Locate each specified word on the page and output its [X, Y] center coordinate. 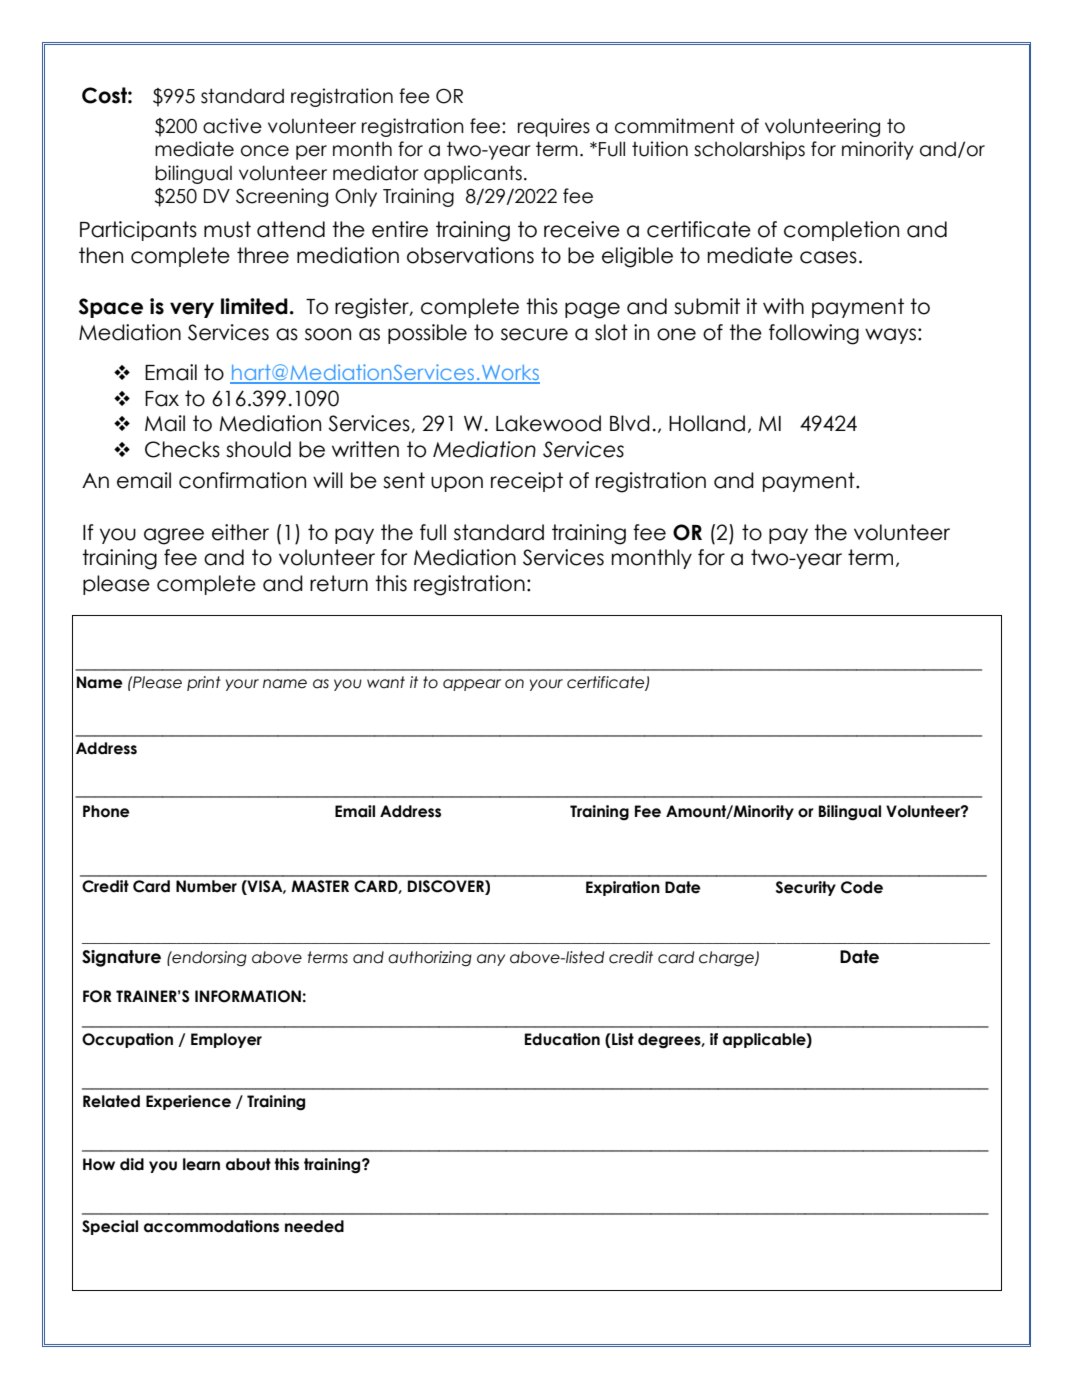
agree [174, 536]
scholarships [749, 150]
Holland [707, 423]
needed [314, 1226]
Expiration [623, 888]
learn [201, 1164]
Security [806, 888]
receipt [527, 482]
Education [562, 1039]
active [232, 126]
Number [206, 886]
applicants [473, 174]
